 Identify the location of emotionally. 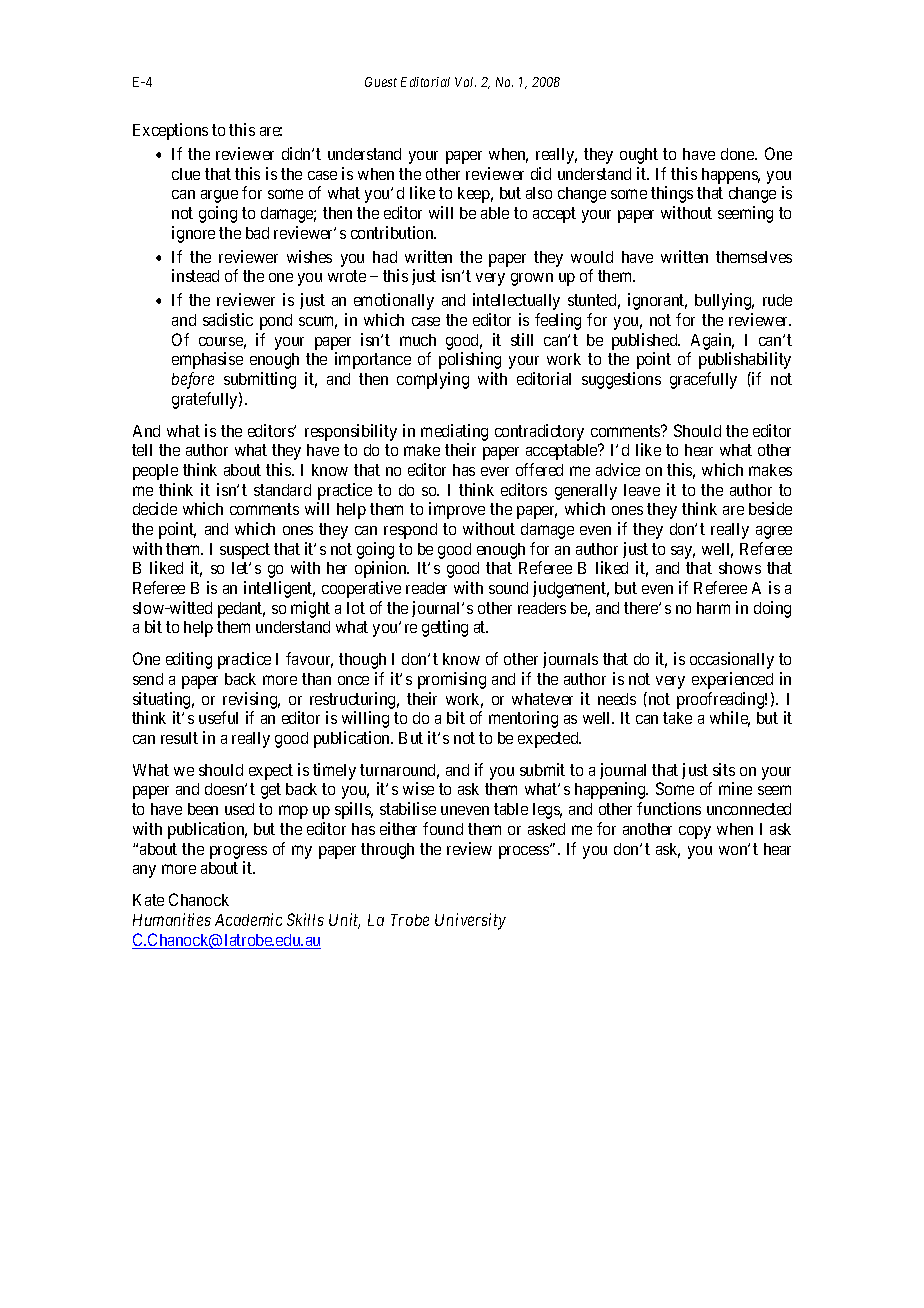
(394, 301).
